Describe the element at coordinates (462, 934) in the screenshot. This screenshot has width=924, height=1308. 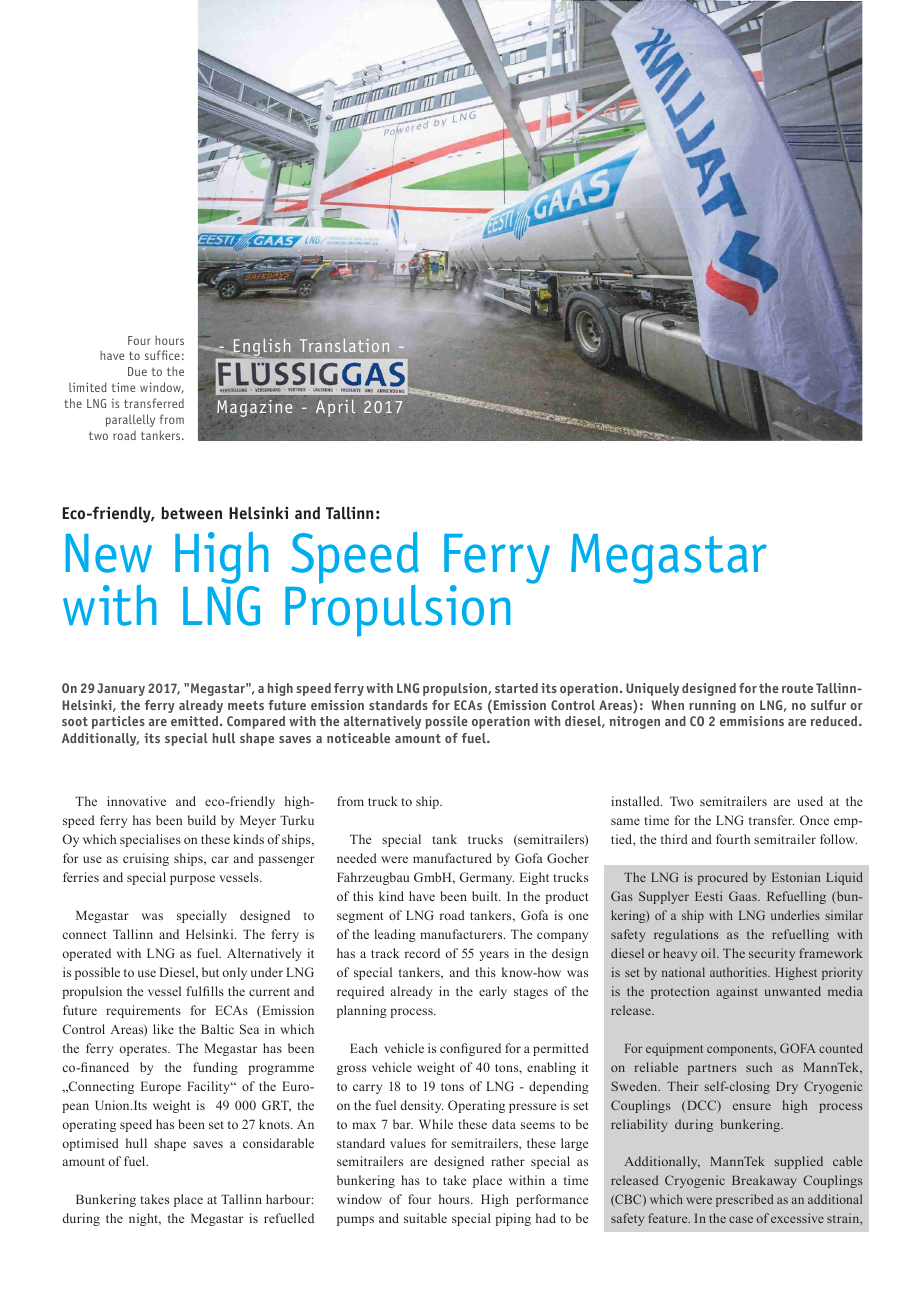
I see `manufacturers` at that location.
